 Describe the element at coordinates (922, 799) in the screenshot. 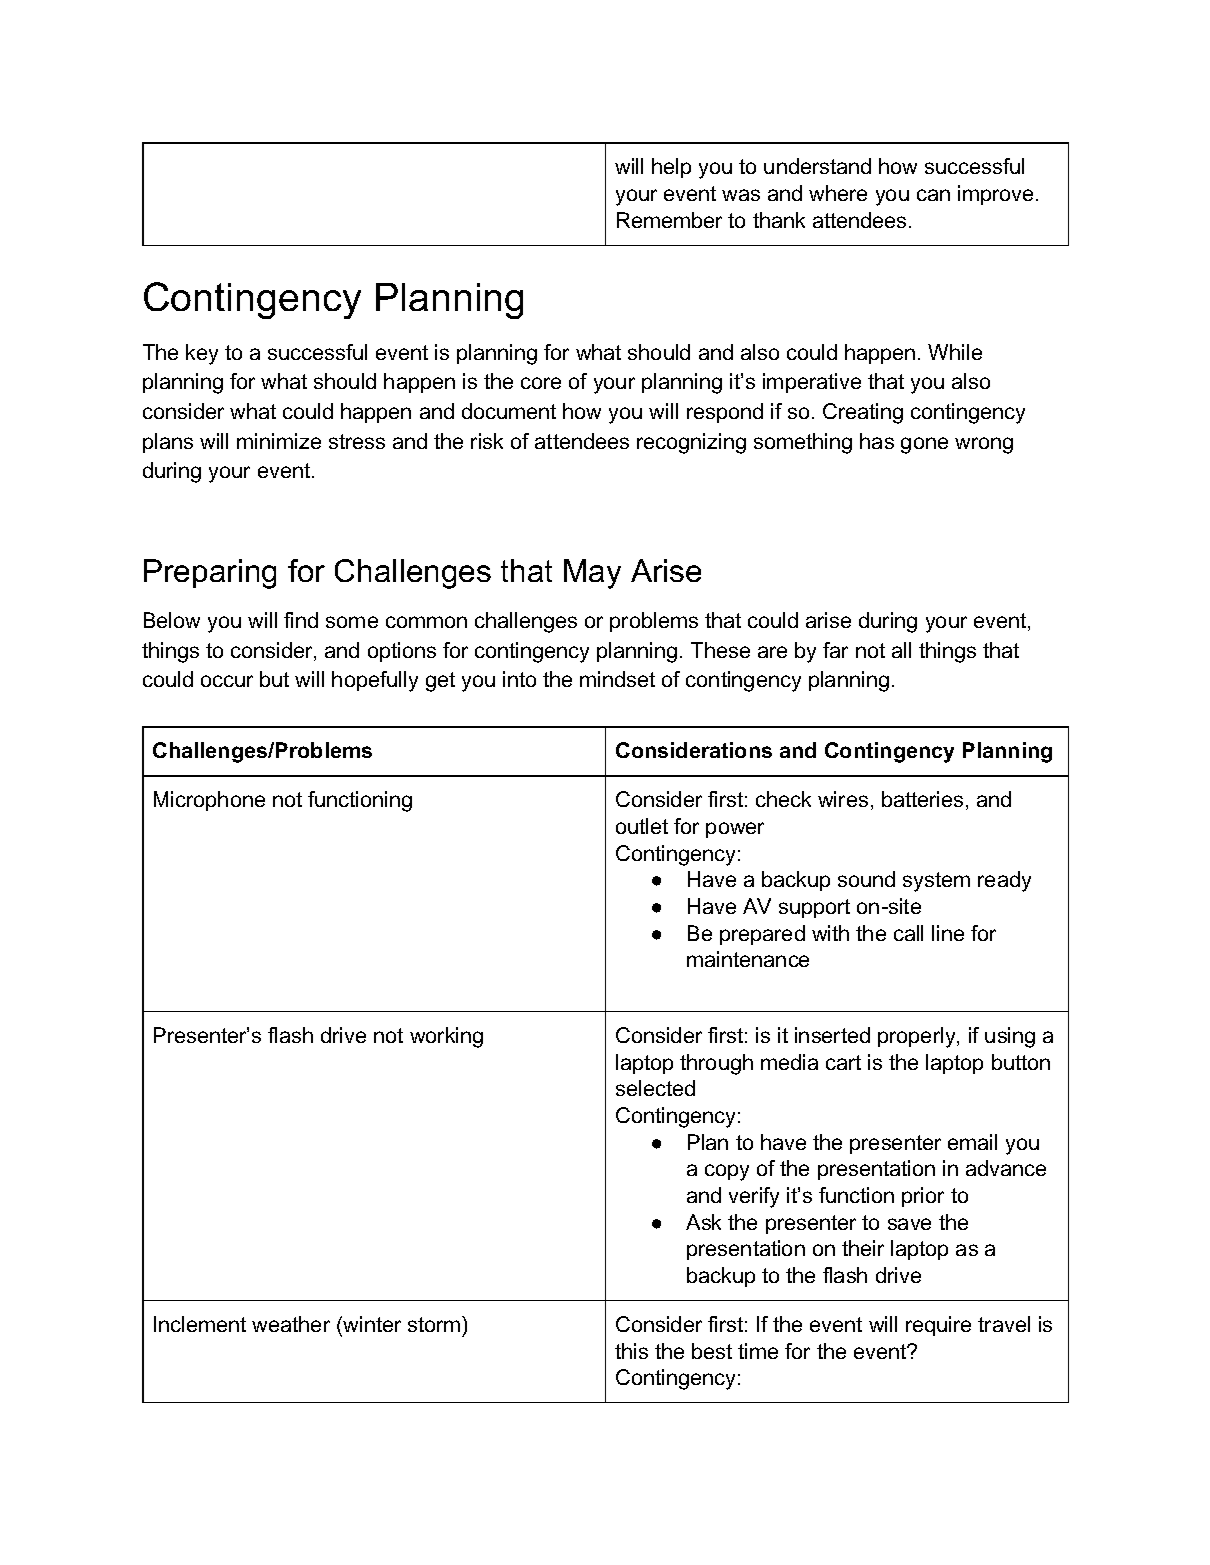

I see `batteries` at that location.
